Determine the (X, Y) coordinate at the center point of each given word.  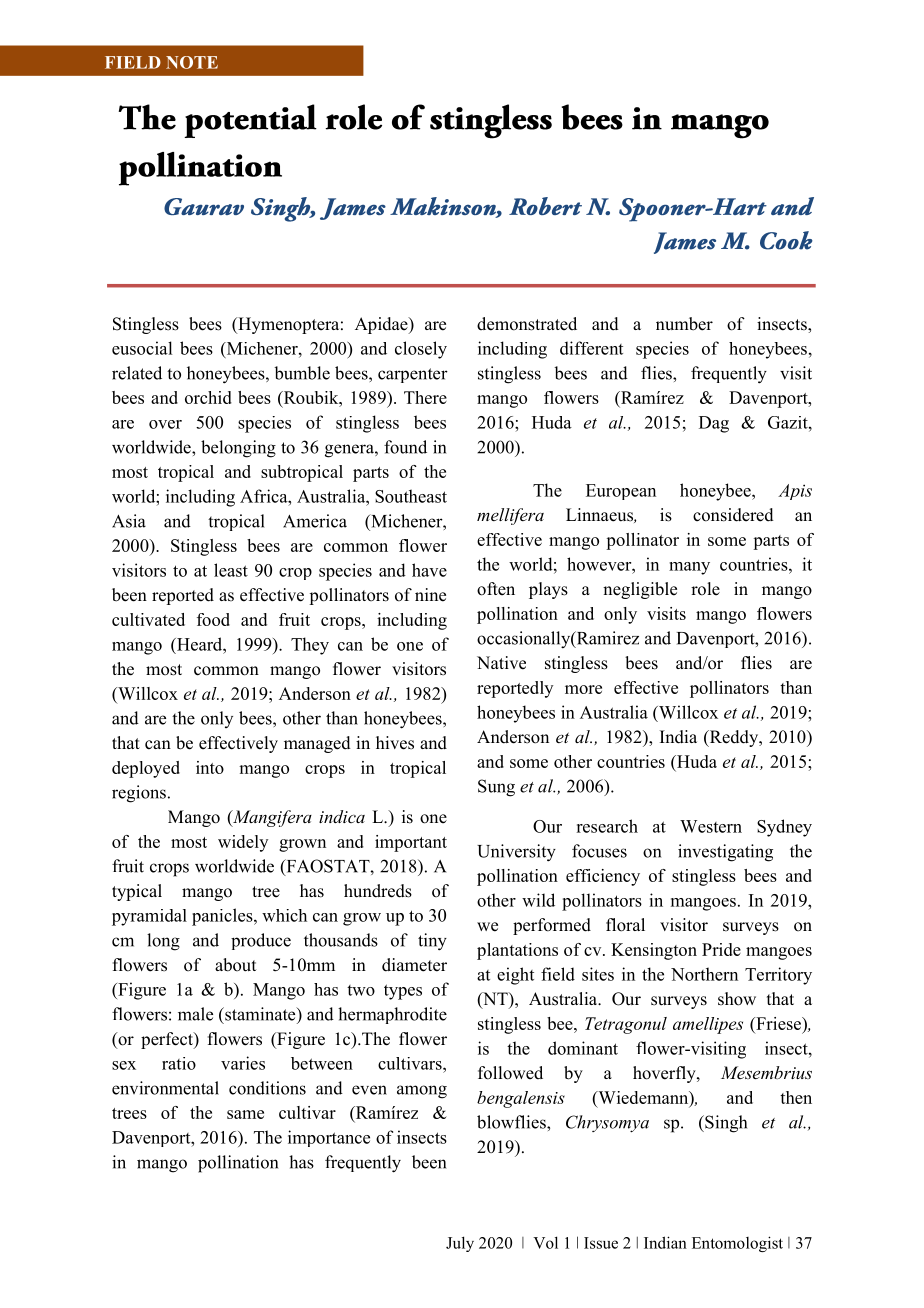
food (213, 619)
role (705, 589)
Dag (714, 424)
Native (501, 663)
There (425, 397)
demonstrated (527, 324)
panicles (223, 917)
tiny (432, 942)
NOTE (192, 62)
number (684, 324)
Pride (721, 949)
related (137, 373)
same (245, 1114)
